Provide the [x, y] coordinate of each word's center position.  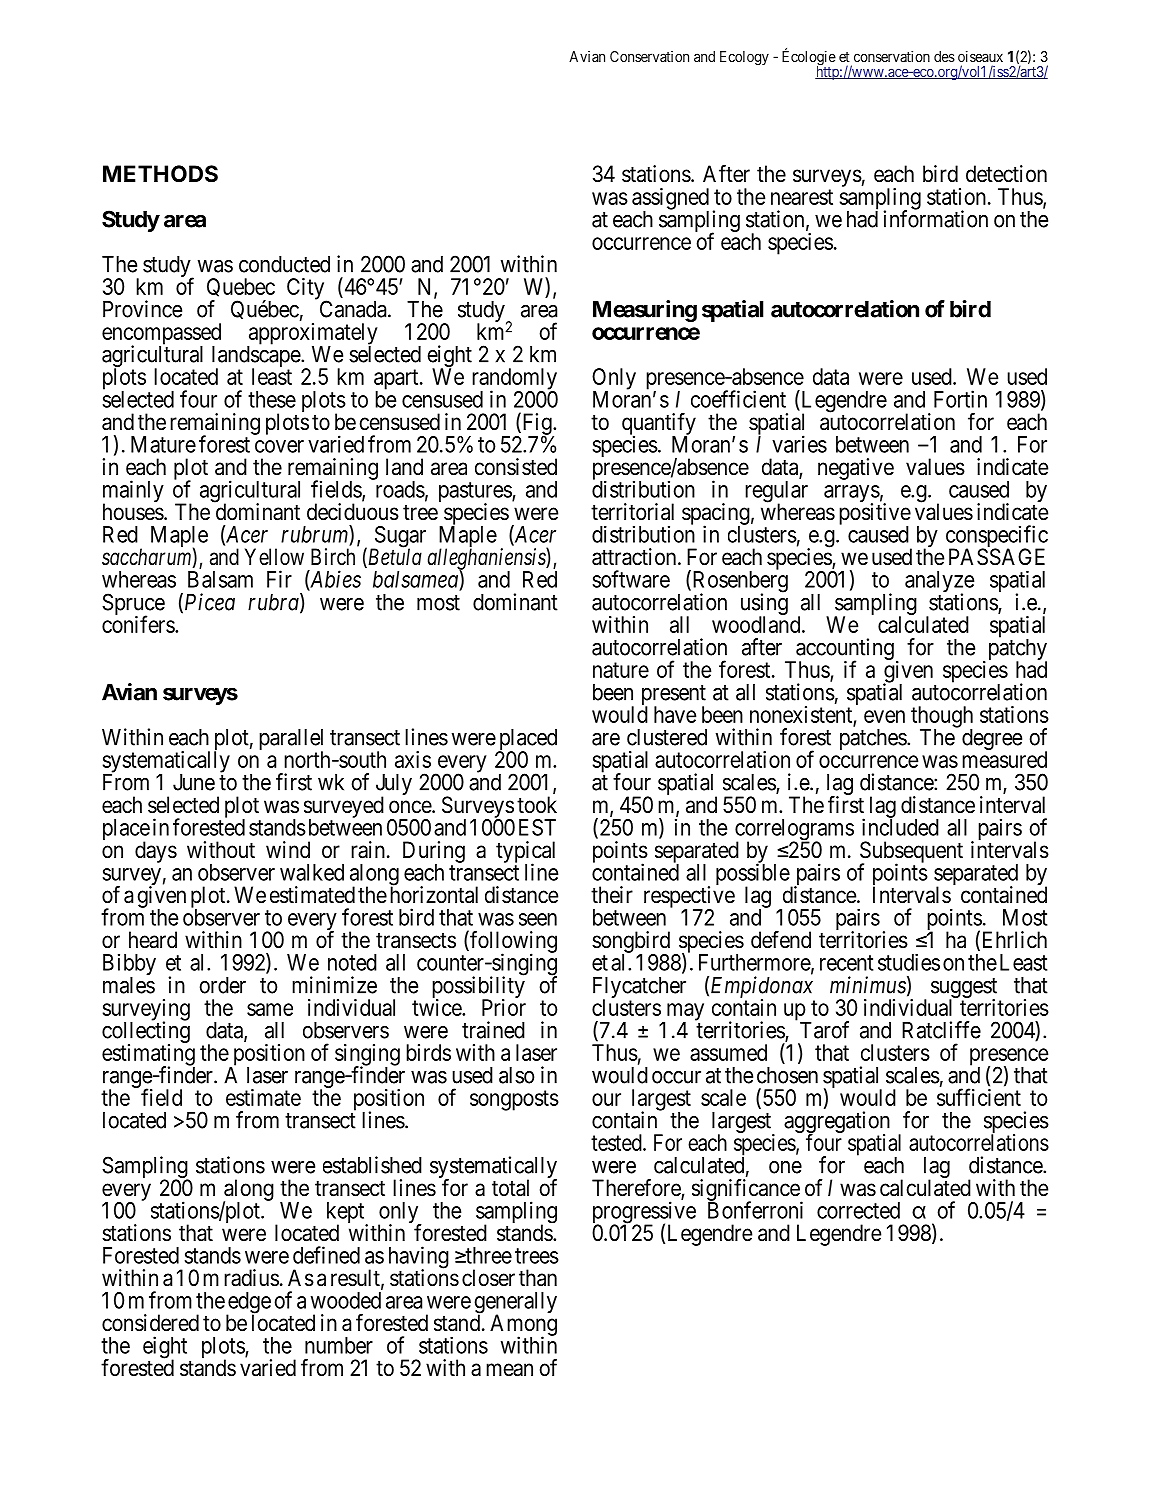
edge [248, 1304]
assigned [670, 200]
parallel [291, 741]
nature [621, 670]
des [944, 56]
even [884, 716]
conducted [284, 264]
